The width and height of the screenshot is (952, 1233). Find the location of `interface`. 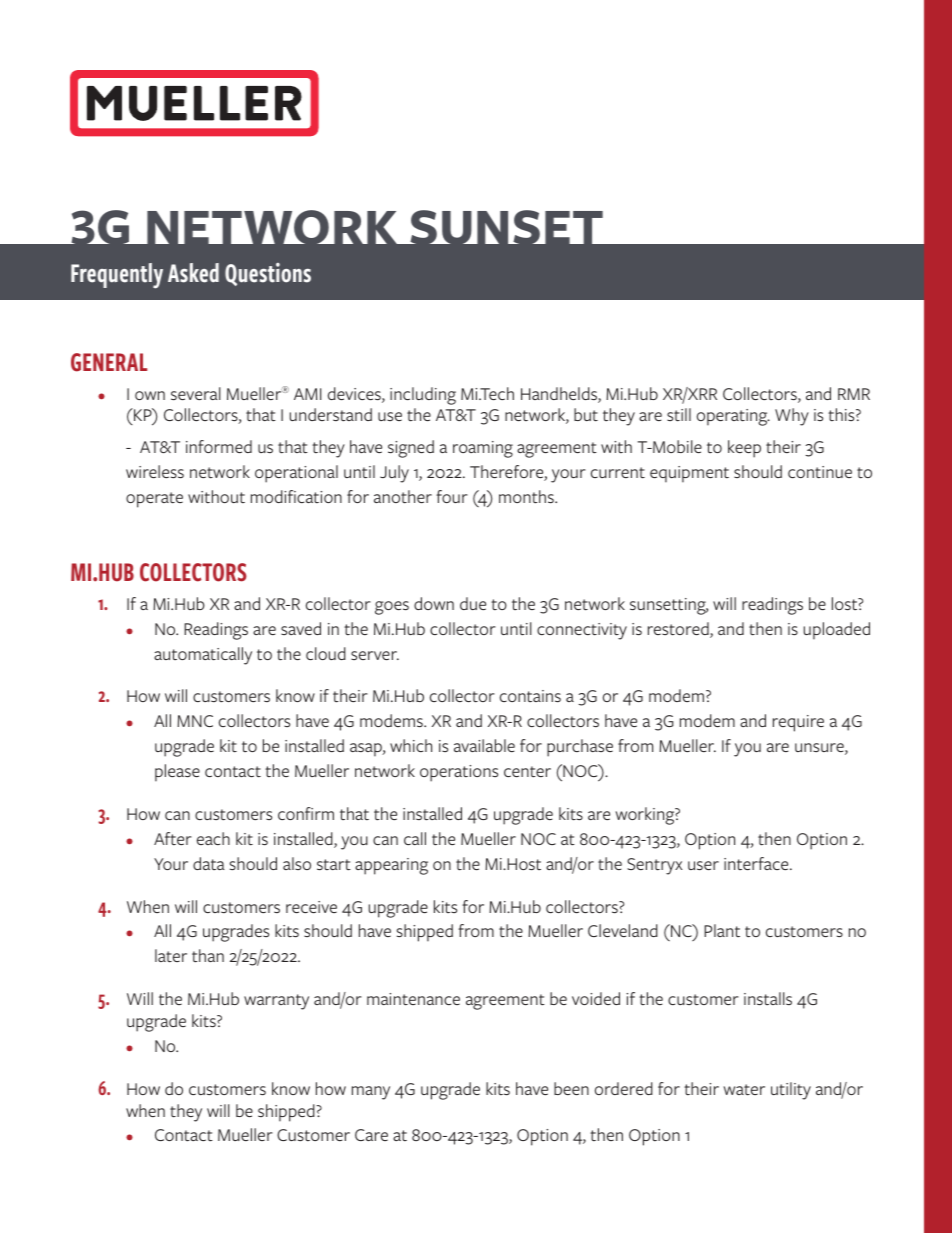

interface is located at coordinates (757, 863).
